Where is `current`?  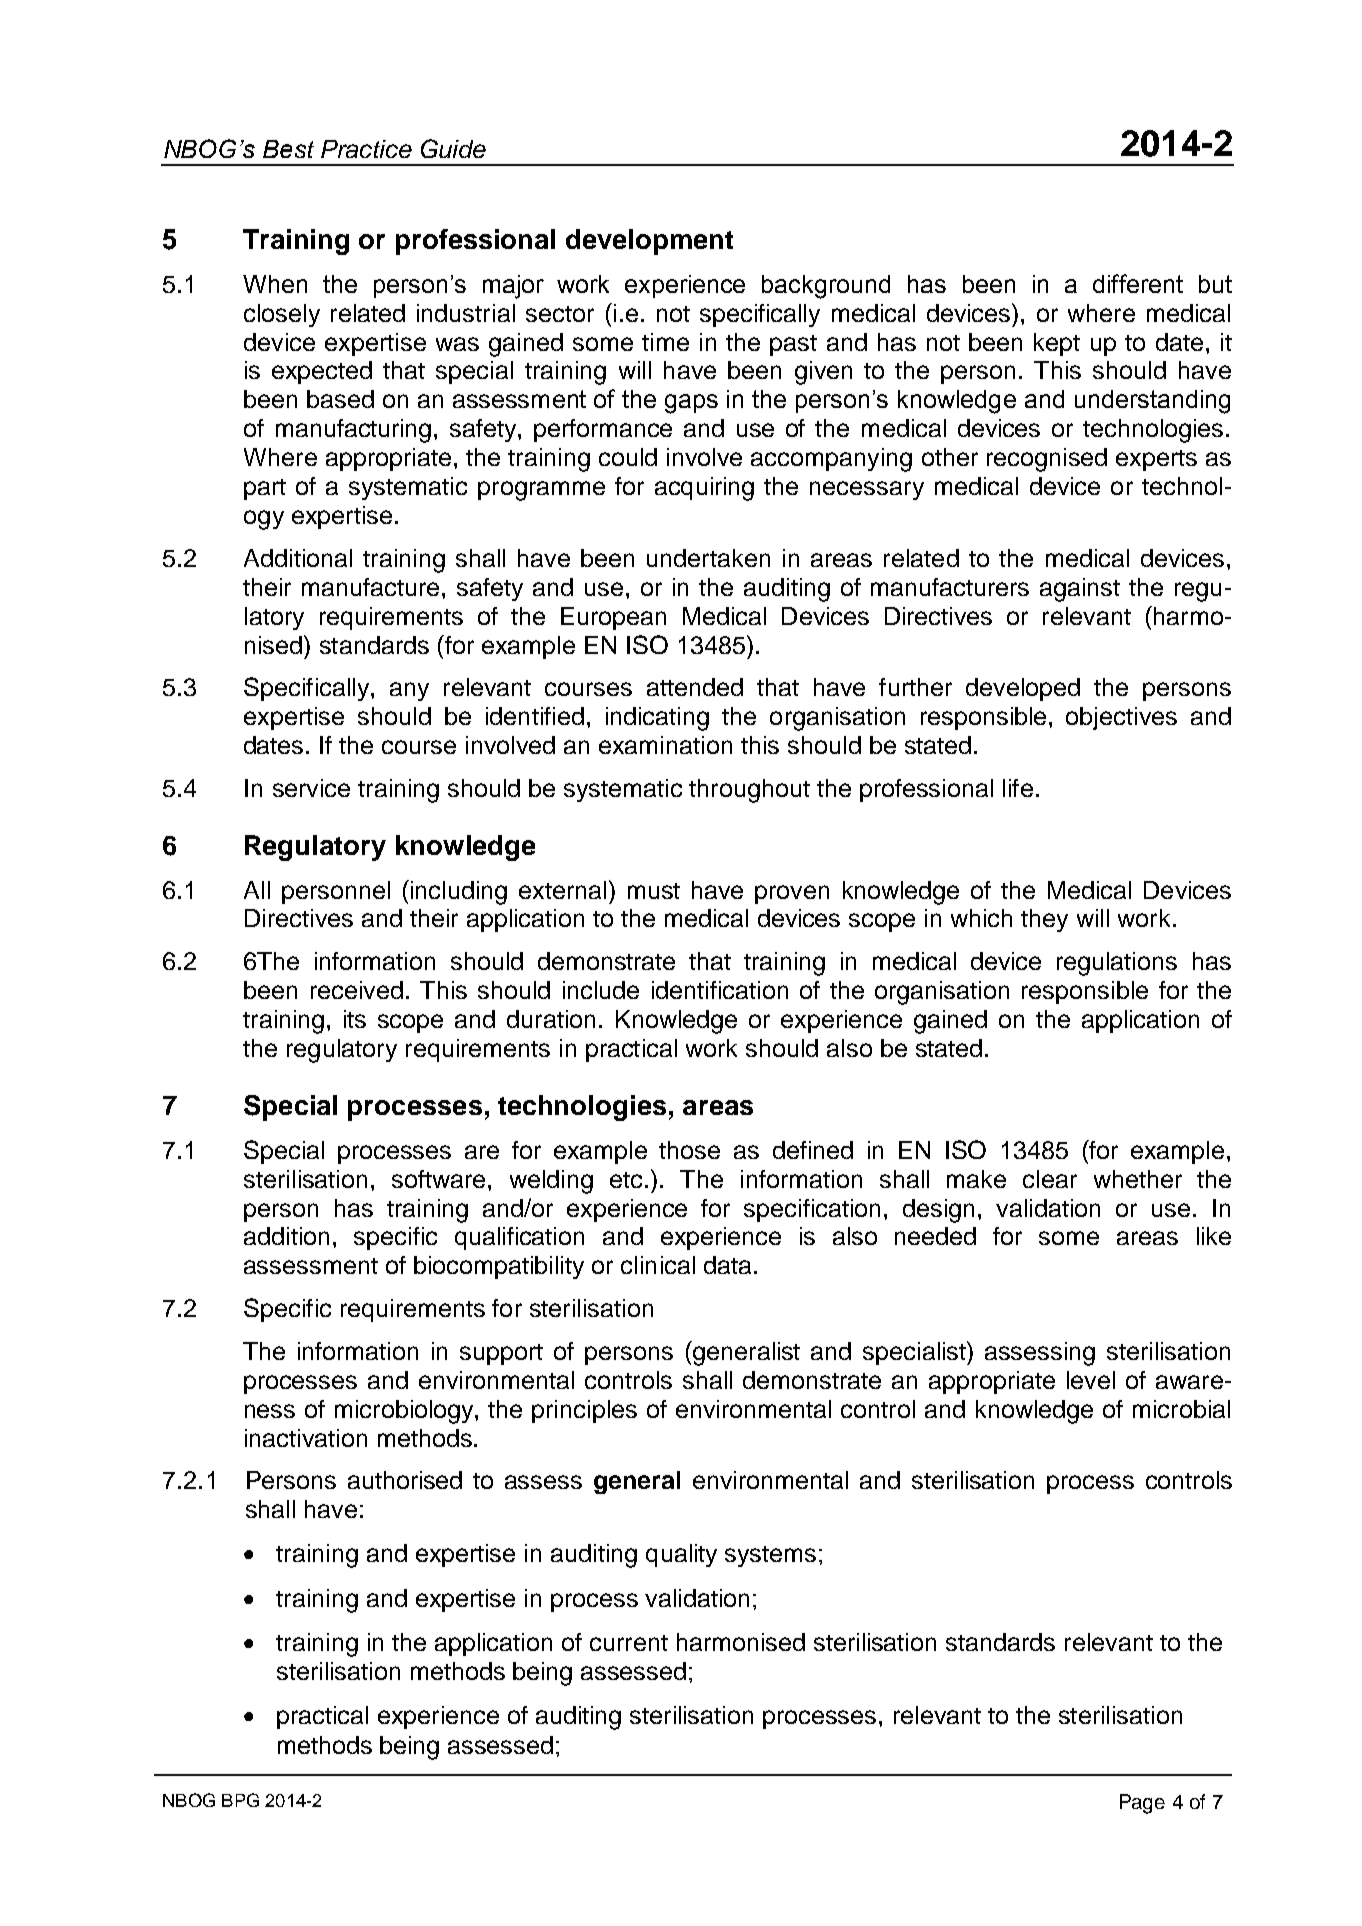
current is located at coordinates (629, 1643).
